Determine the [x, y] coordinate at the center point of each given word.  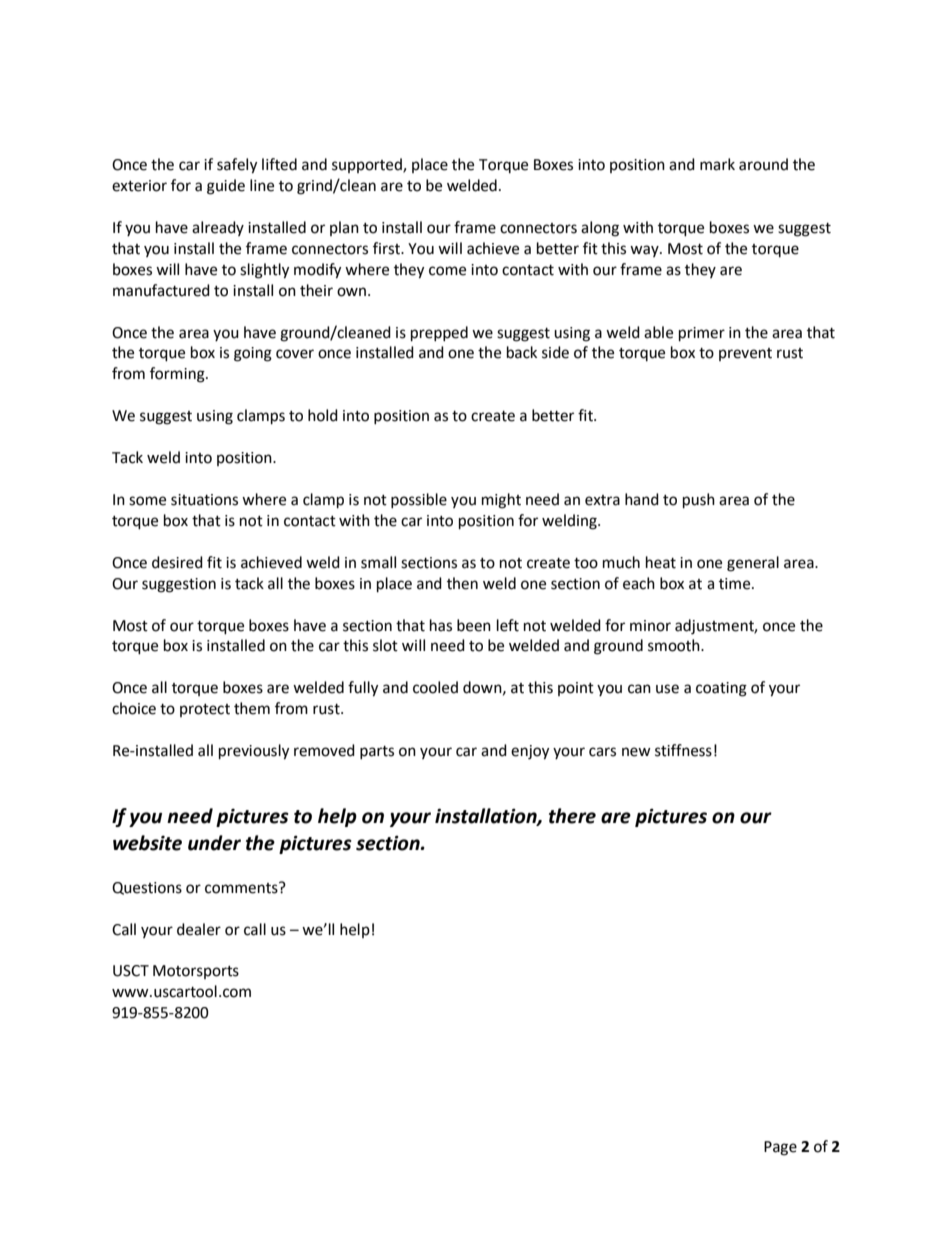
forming [178, 375]
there [572, 816]
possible [419, 500]
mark [717, 164]
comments [242, 888]
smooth [675, 645]
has [441, 625]
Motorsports [196, 972]
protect [205, 710]
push [699, 501]
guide [226, 187]
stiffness [683, 750]
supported [368, 165]
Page [780, 1148]
